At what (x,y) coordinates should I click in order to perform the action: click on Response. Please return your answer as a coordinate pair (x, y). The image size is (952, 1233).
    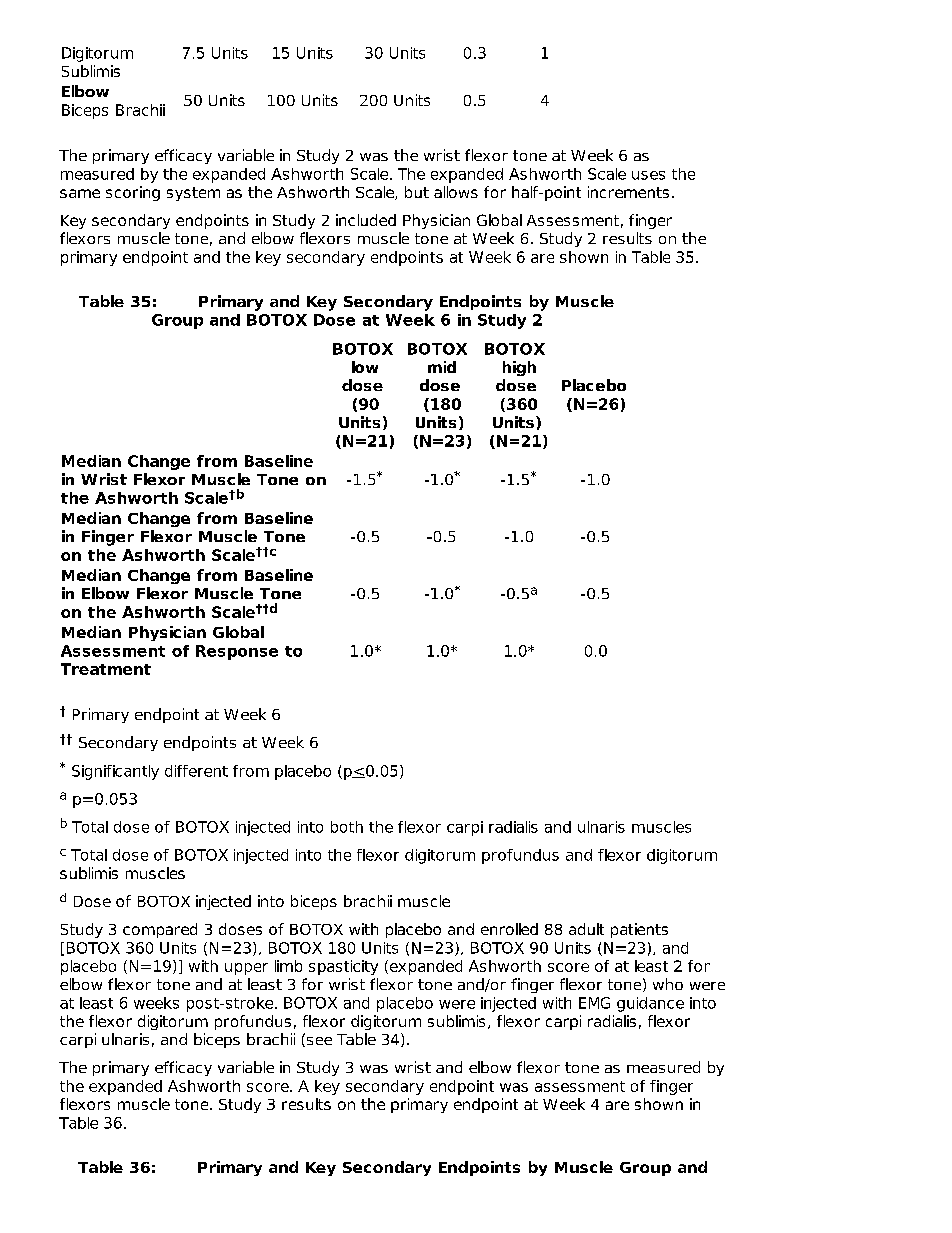
    Looking at the image, I should click on (237, 652).
